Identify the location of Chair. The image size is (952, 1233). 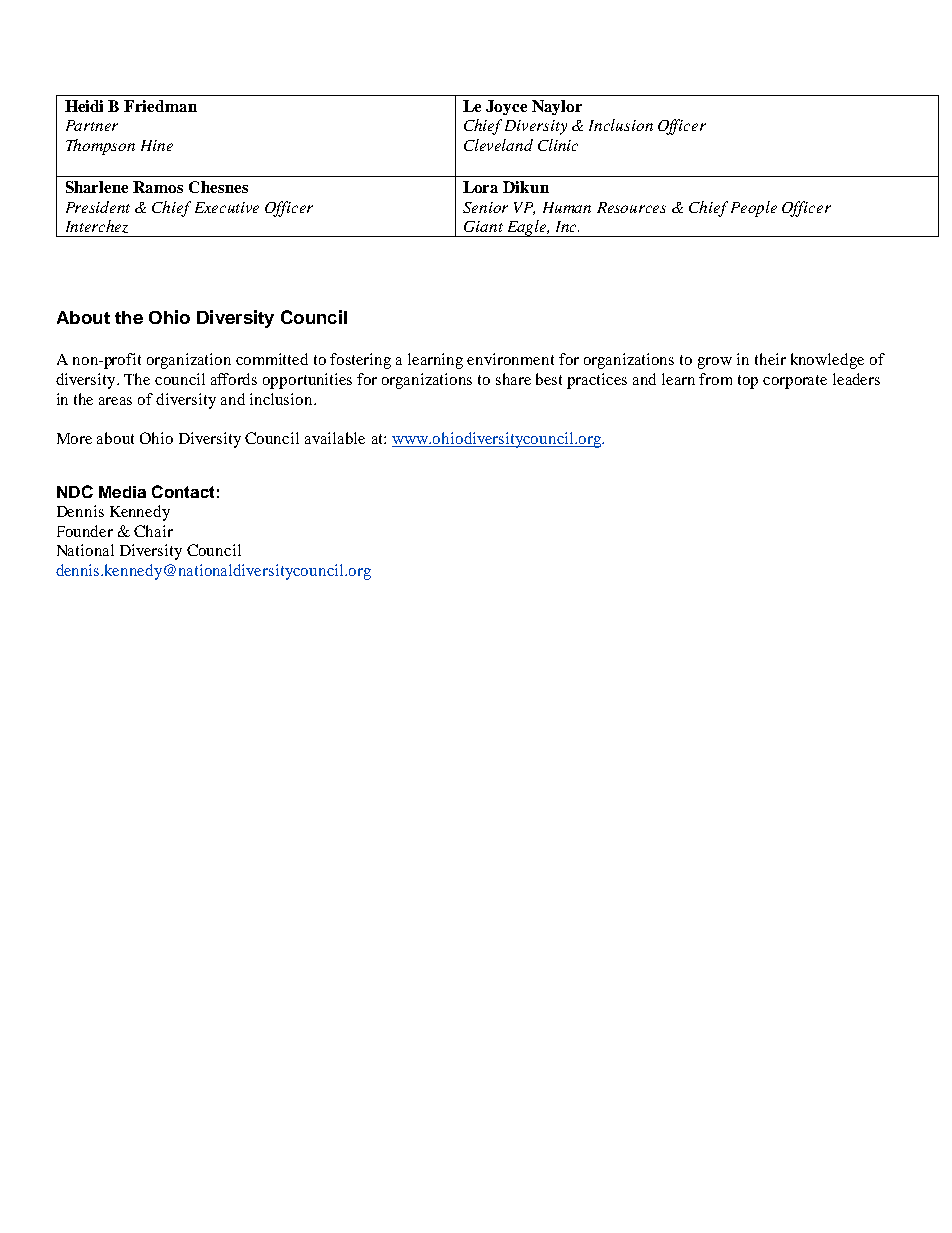
(153, 531).
